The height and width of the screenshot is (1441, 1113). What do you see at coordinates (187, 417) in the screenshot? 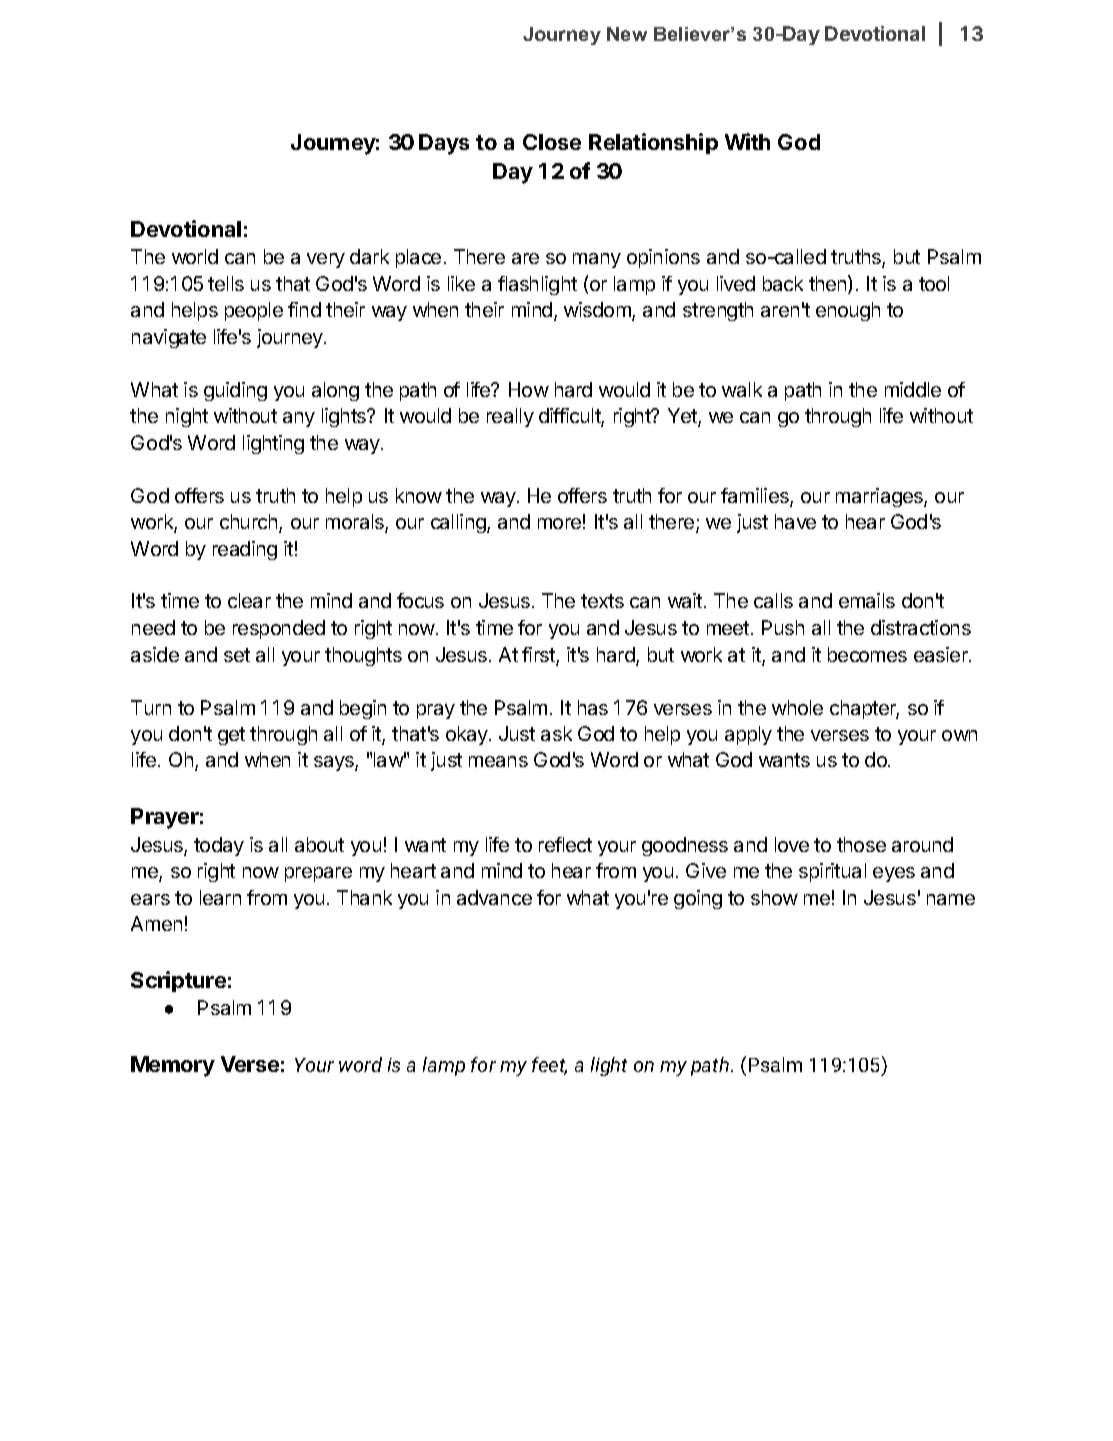
I see `night` at bounding box center [187, 417].
